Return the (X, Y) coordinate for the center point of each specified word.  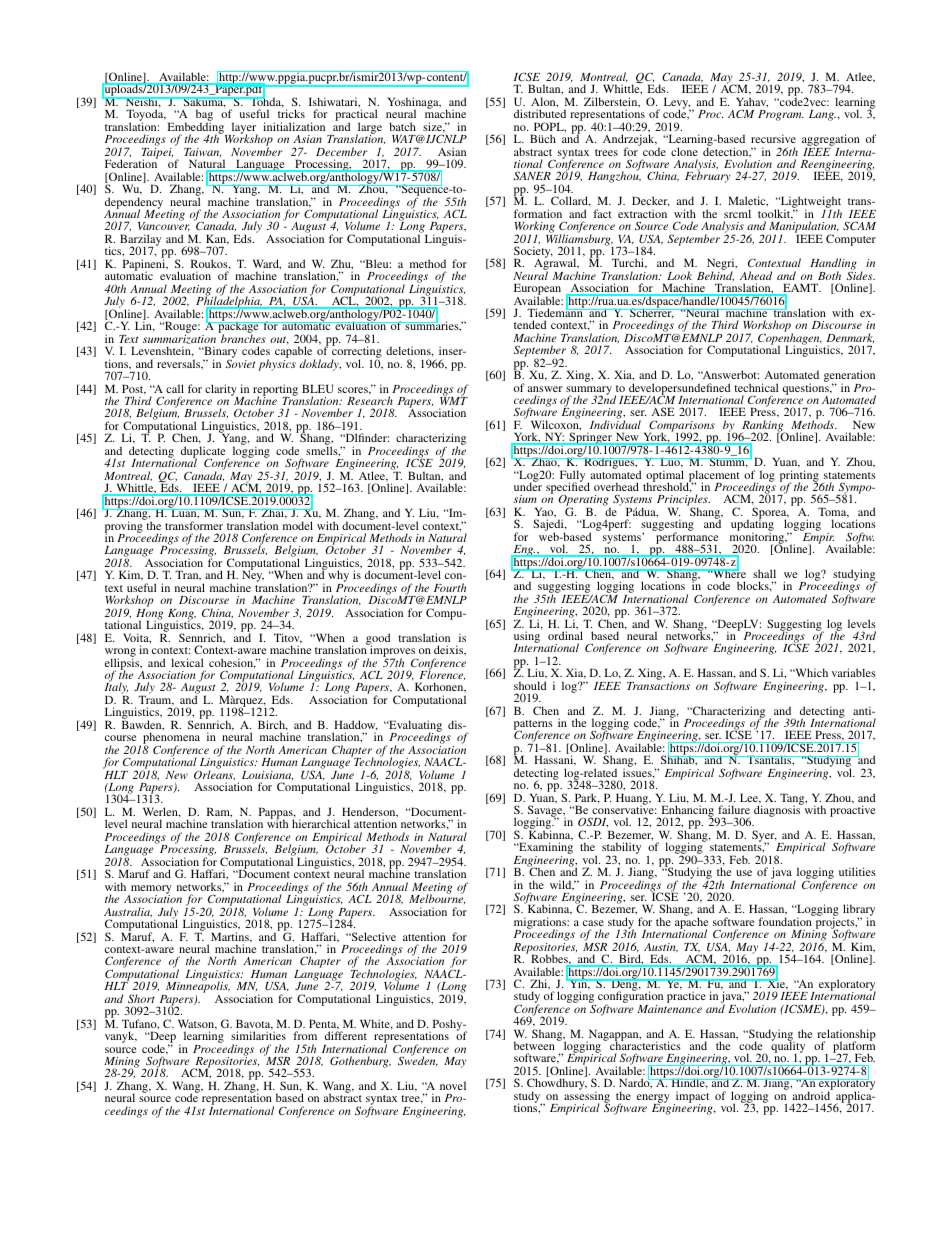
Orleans (214, 774)
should (530, 685)
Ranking (763, 427)
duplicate (204, 453)
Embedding (197, 128)
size (434, 127)
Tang (793, 800)
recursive (773, 138)
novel (453, 1085)
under (528, 486)
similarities (258, 1035)
